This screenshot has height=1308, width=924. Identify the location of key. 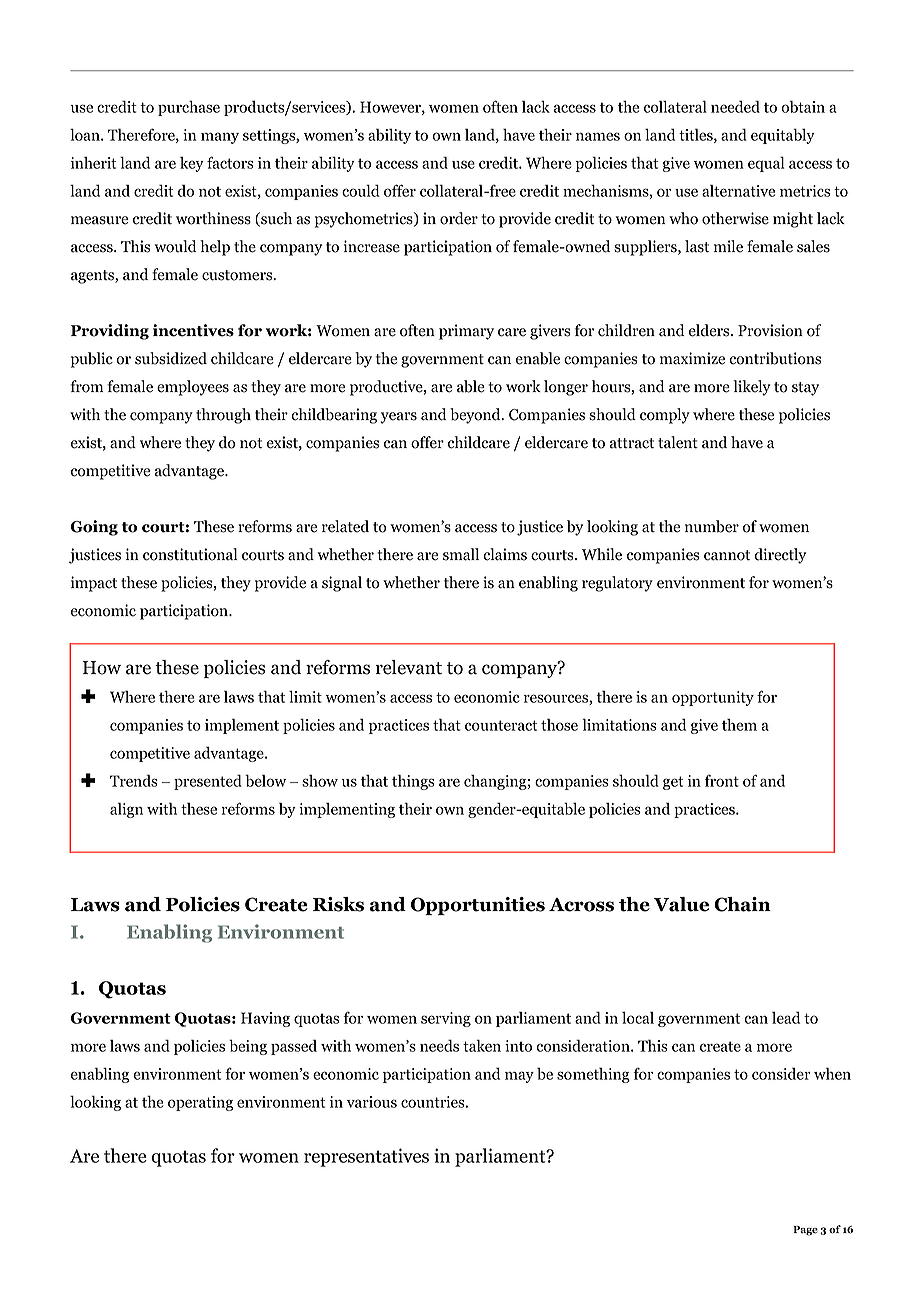
(192, 164).
